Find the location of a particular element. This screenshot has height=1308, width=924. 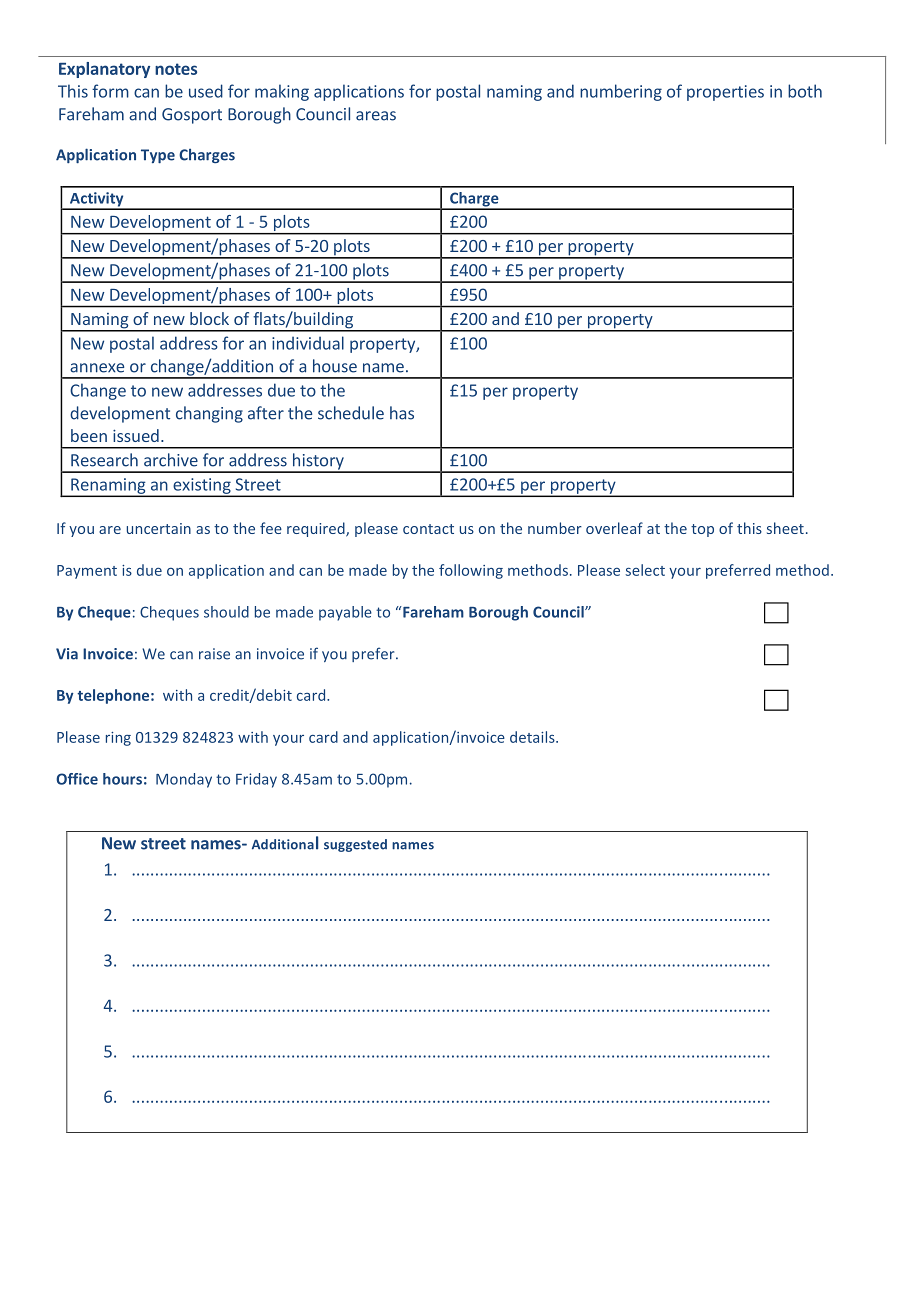

top is located at coordinates (702, 530).
